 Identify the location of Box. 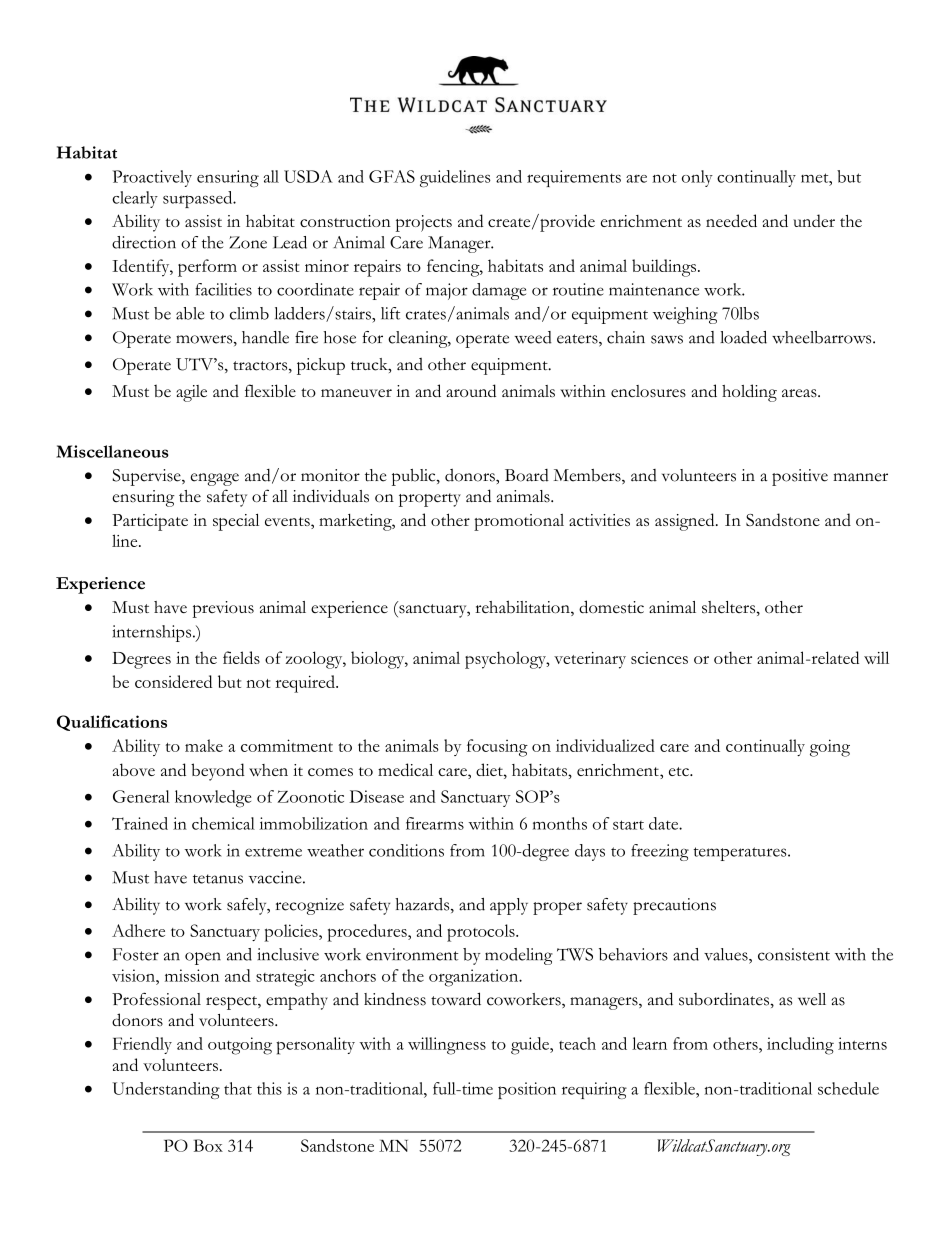
(208, 1145).
